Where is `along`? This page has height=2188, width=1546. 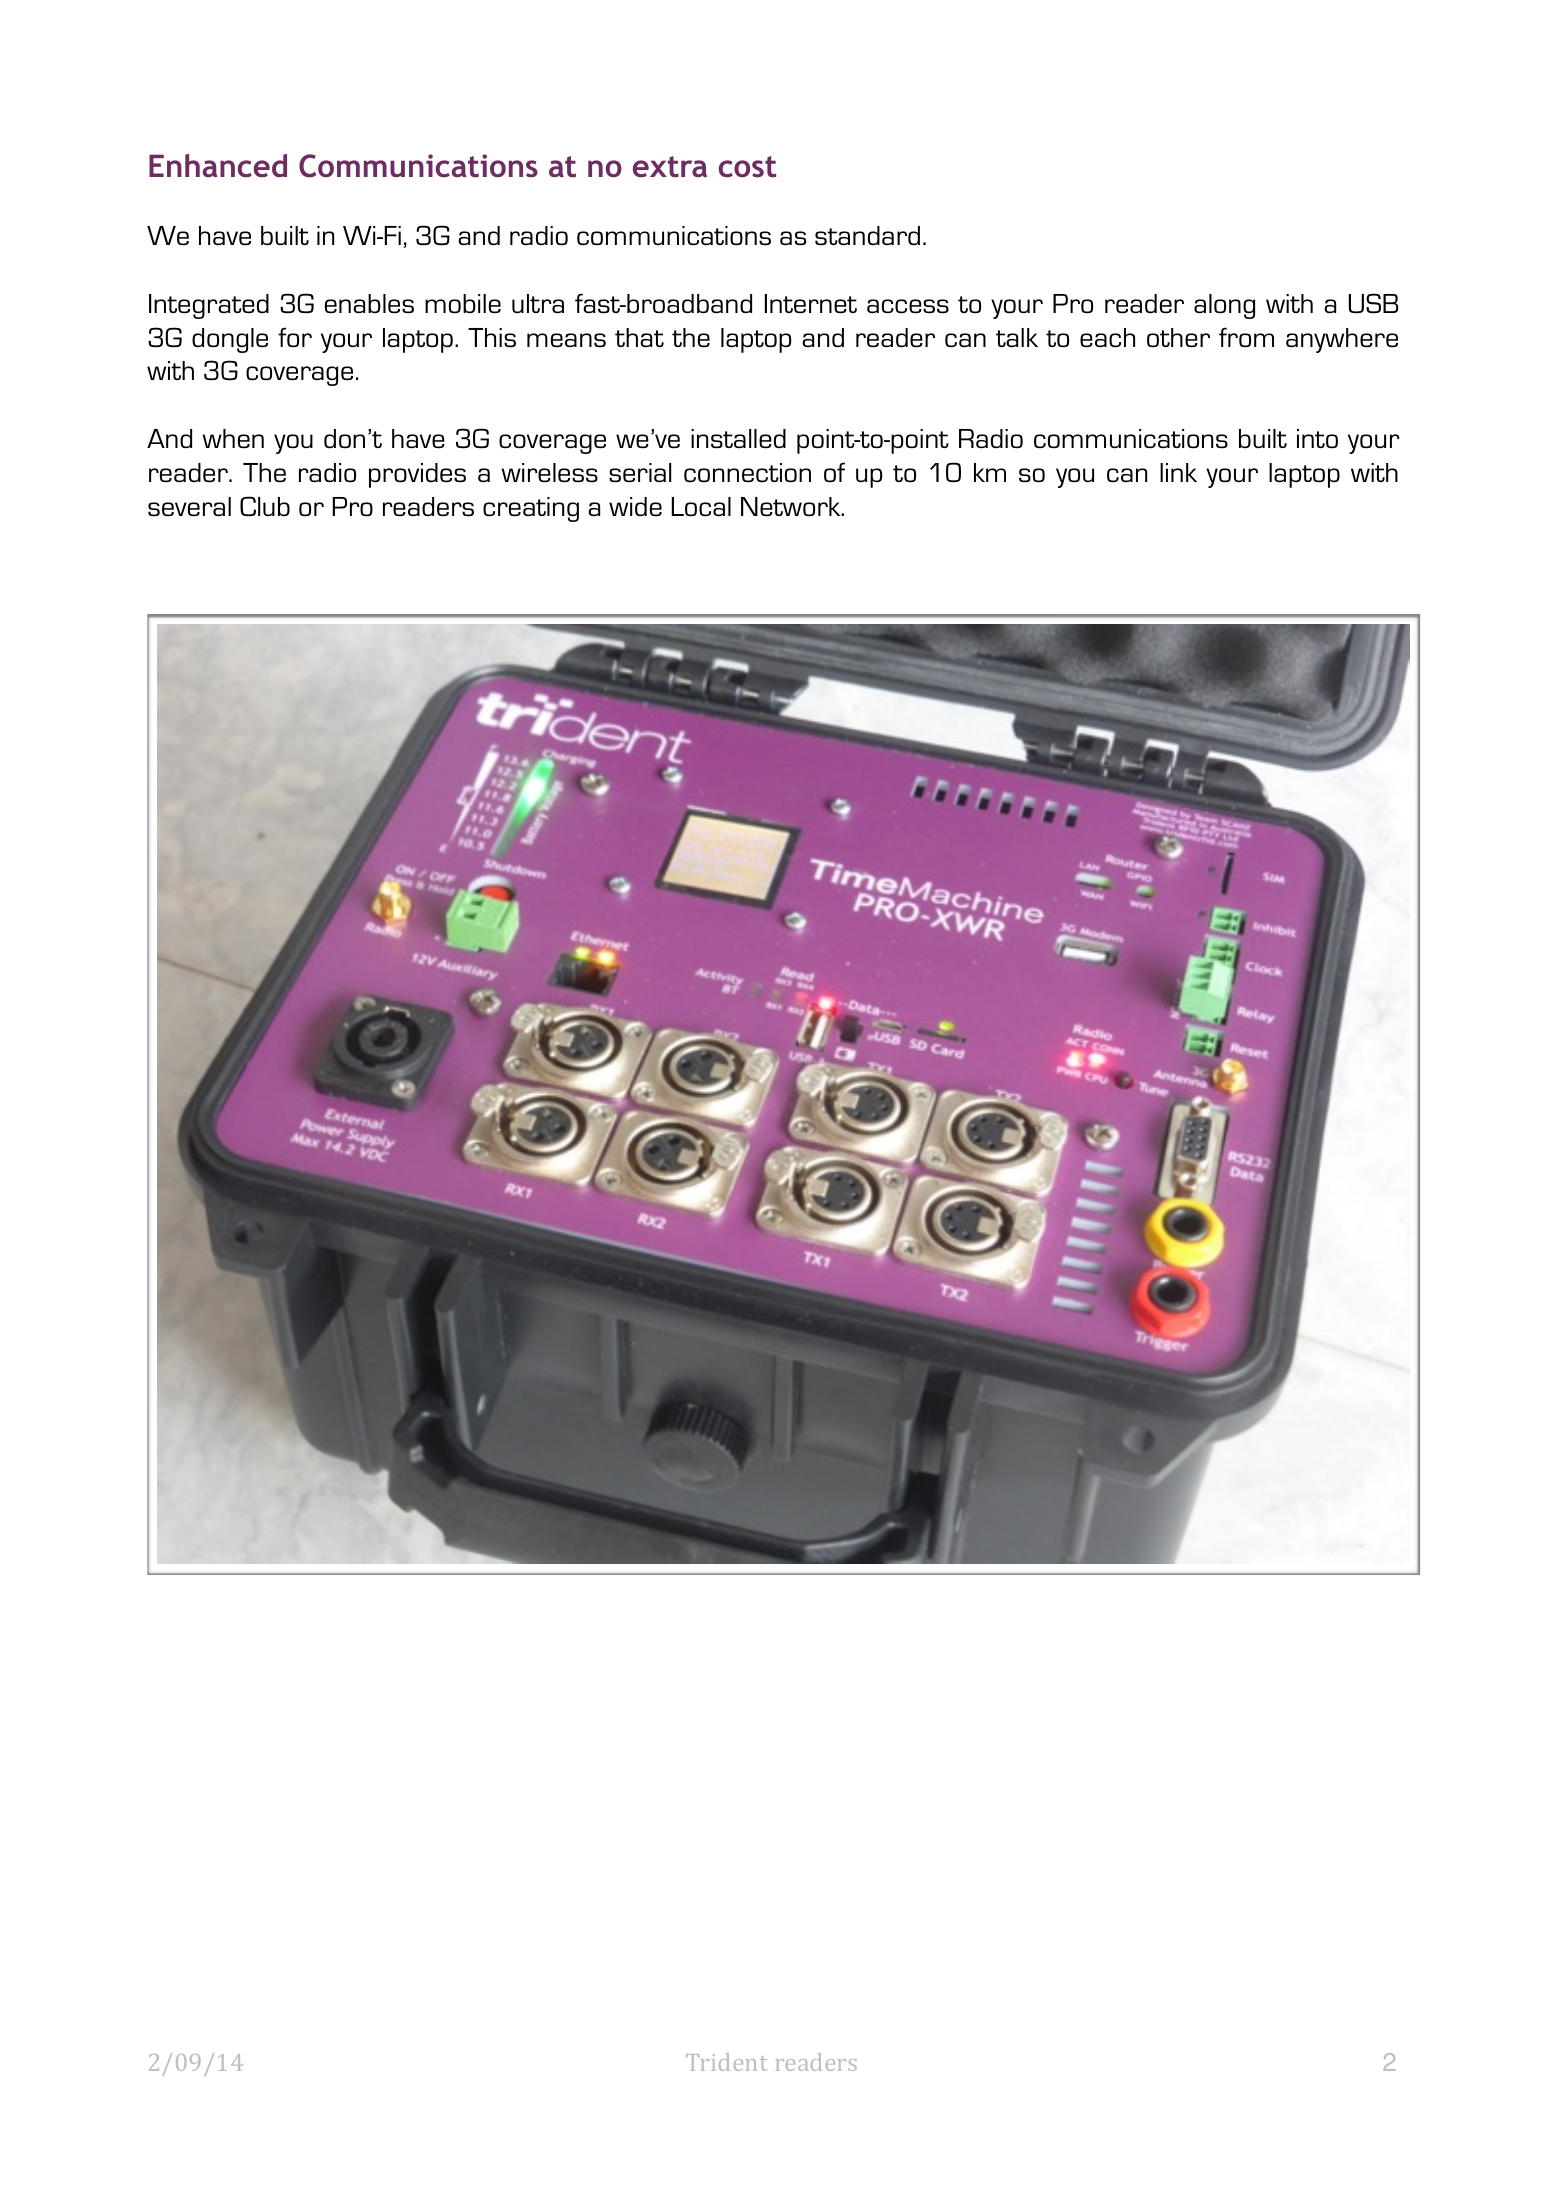 along is located at coordinates (1224, 306).
